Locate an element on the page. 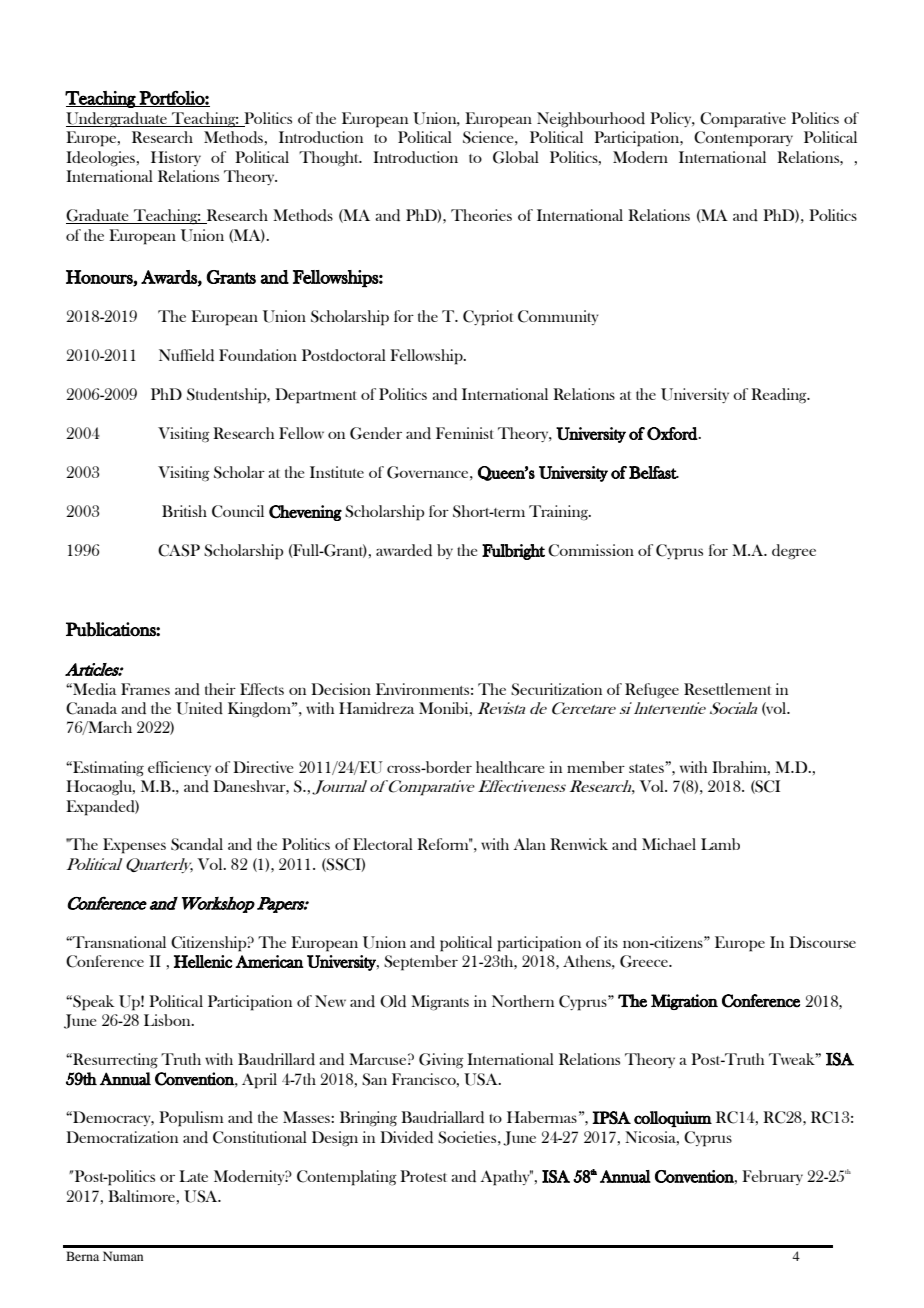 This page has height=1308, width=924. United is located at coordinates (199, 708).
